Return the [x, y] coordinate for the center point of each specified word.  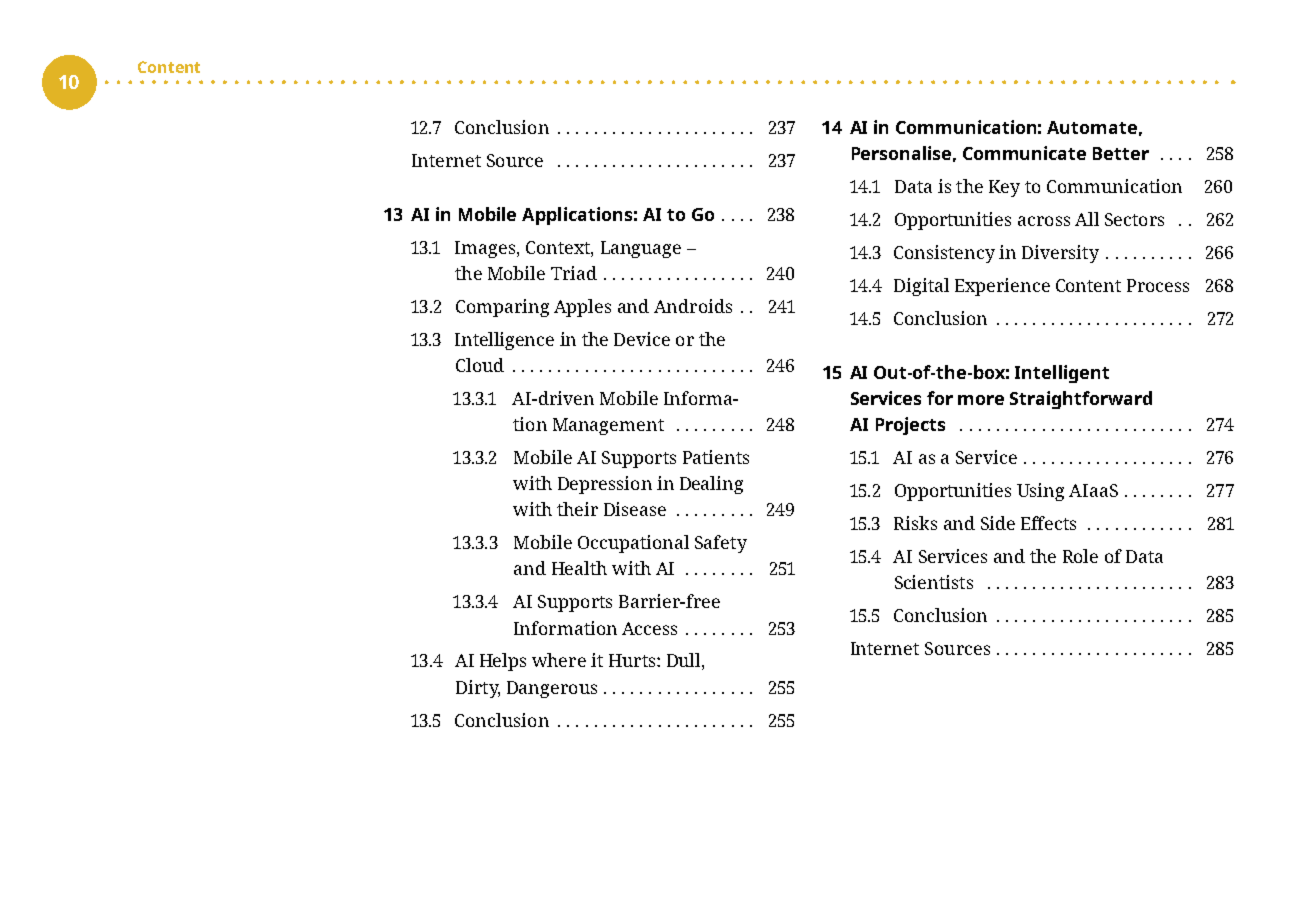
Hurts [633, 660]
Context [559, 247]
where [559, 660]
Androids [693, 306]
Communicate [1024, 153]
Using [1040, 492]
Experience [1002, 287]
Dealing [711, 485]
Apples [582, 308]
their [577, 509]
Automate [1092, 127]
